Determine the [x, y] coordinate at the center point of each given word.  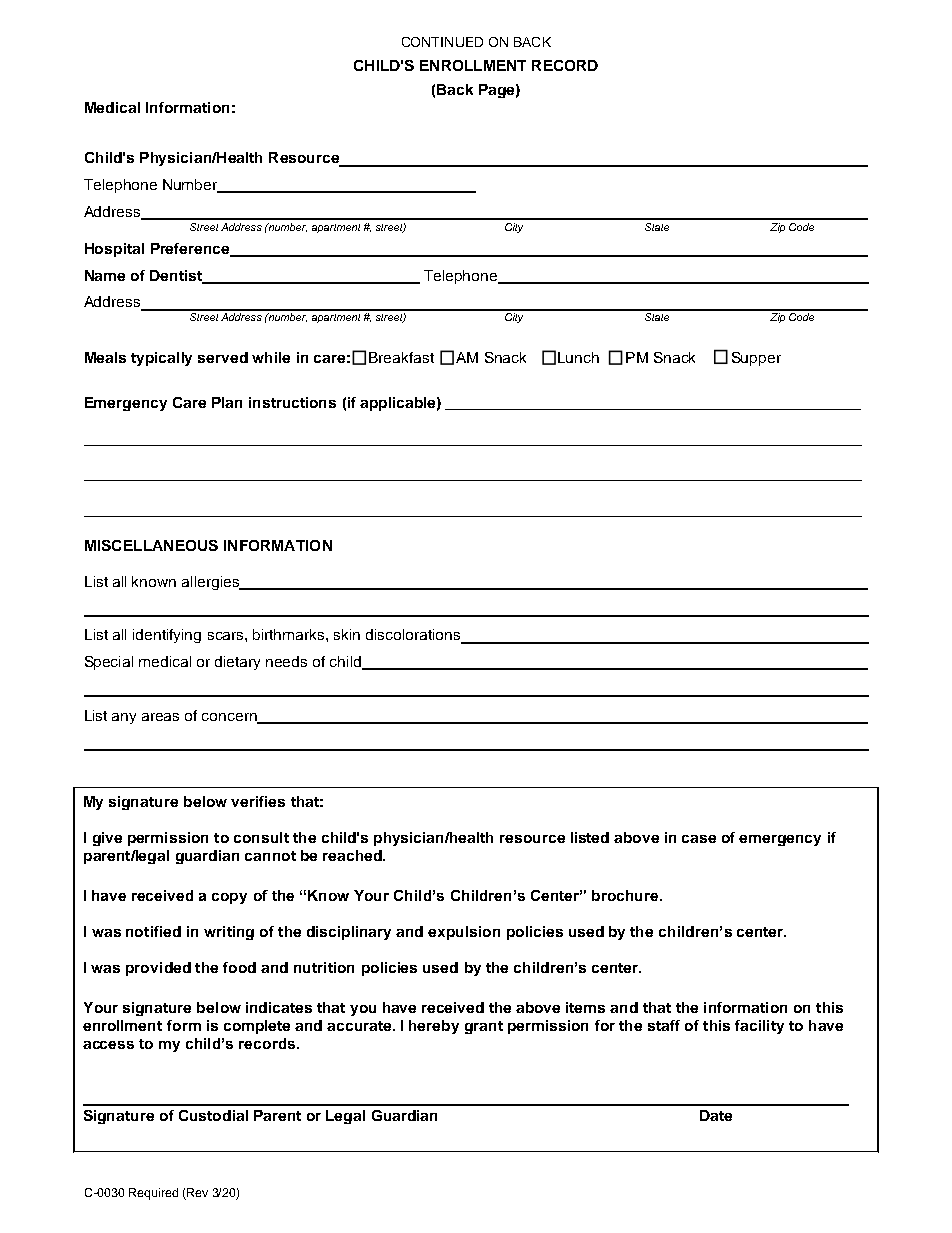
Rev [196, 1194]
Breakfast [401, 357]
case [699, 839]
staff [664, 1025]
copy [229, 898]
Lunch [578, 357]
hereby [434, 1027]
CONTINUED [442, 42]
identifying [167, 636]
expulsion [464, 933]
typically [161, 359]
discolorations [414, 636]
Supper [756, 359]
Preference [191, 249]
